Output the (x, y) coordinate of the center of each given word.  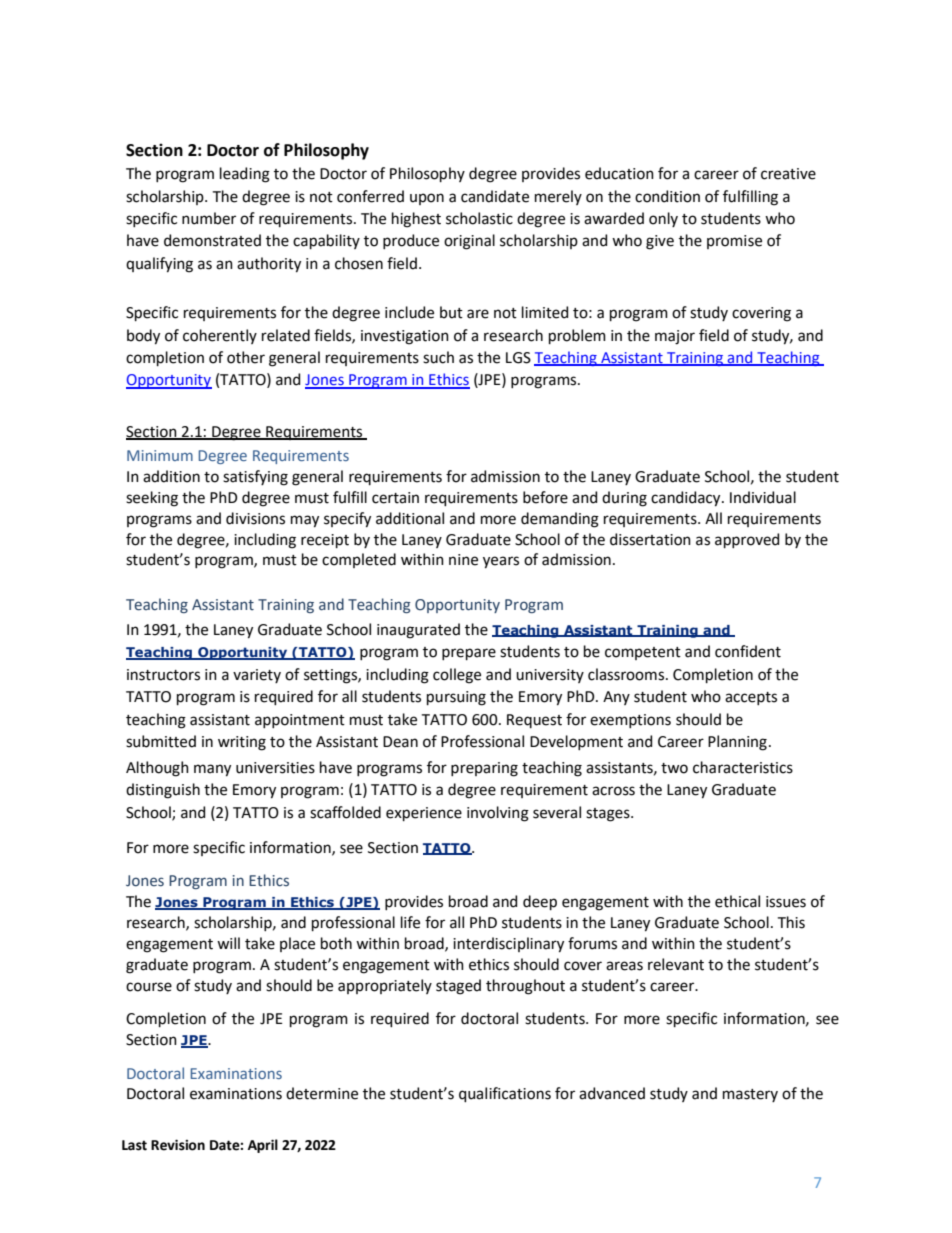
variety (257, 676)
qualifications (505, 1094)
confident (748, 651)
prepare (469, 654)
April (263, 1146)
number (209, 218)
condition (667, 196)
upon (427, 199)
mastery (750, 1095)
